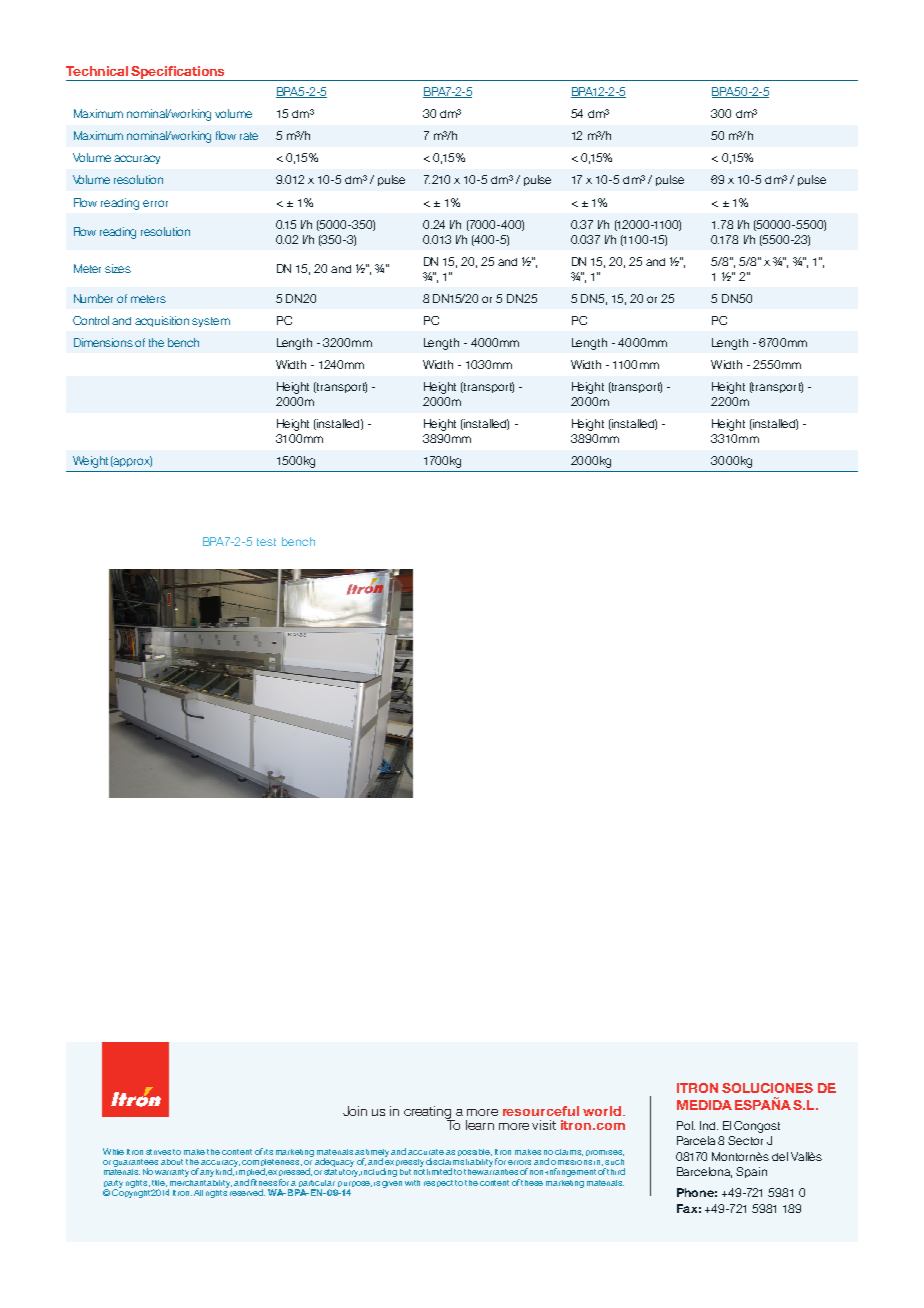  What do you see at coordinates (97, 71) in the image?
I see `Technical` at bounding box center [97, 71].
